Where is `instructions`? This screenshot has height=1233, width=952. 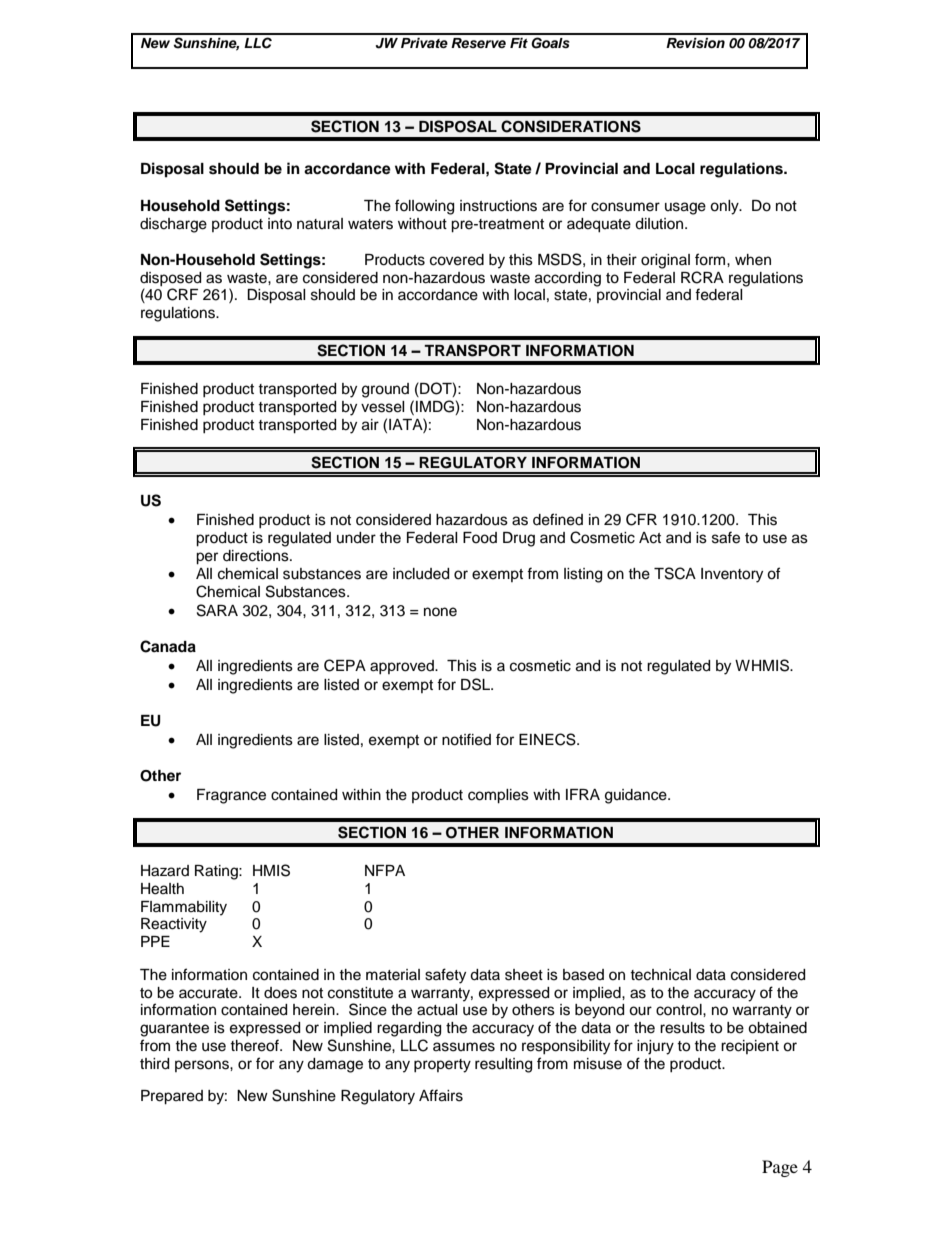
instructions is located at coordinates (498, 206).
